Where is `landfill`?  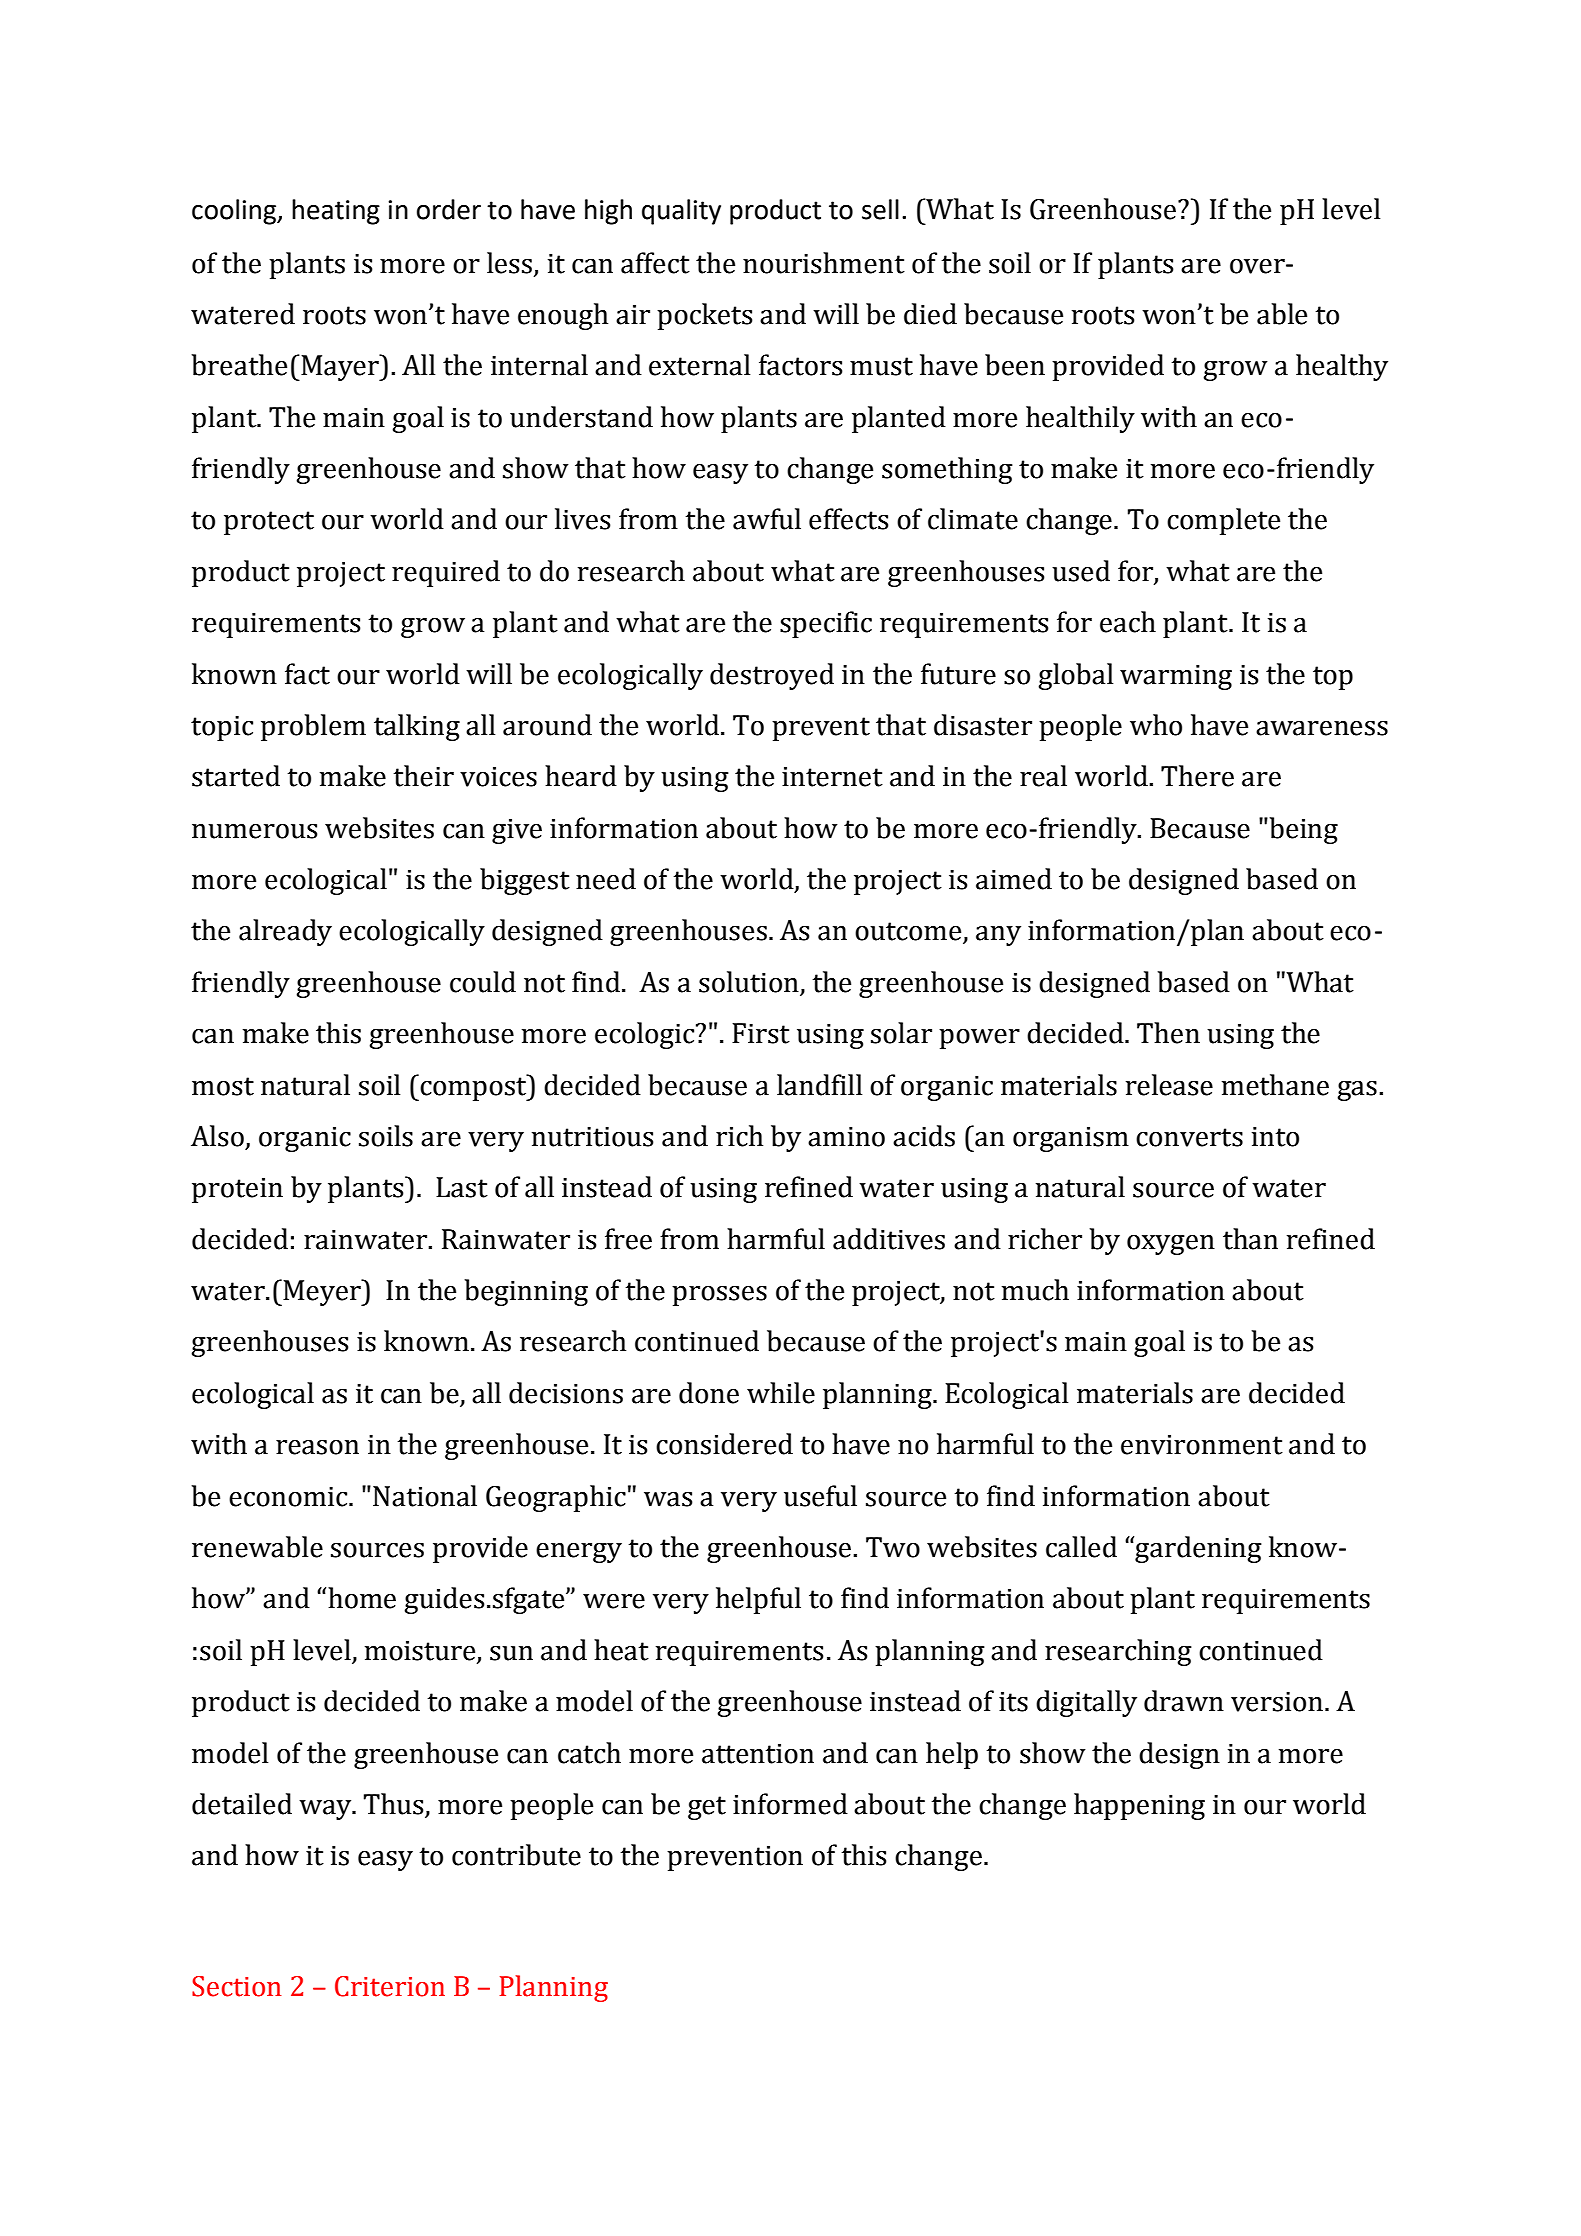 landfill is located at coordinates (819, 1085).
